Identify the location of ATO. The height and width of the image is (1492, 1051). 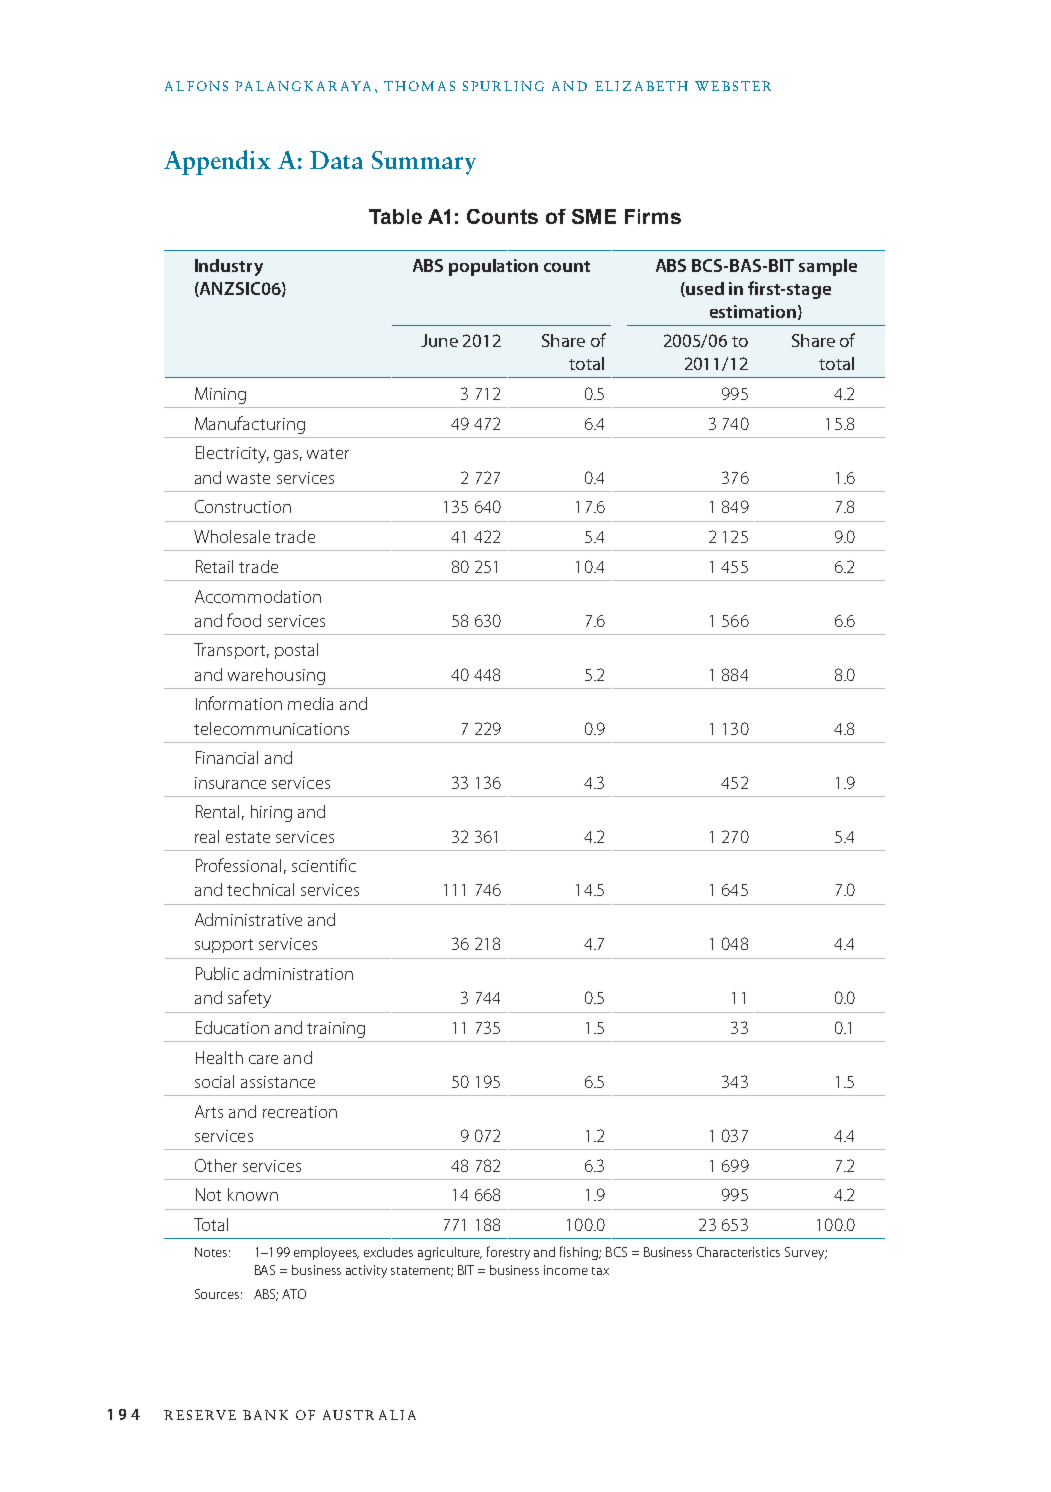
(294, 1294).
